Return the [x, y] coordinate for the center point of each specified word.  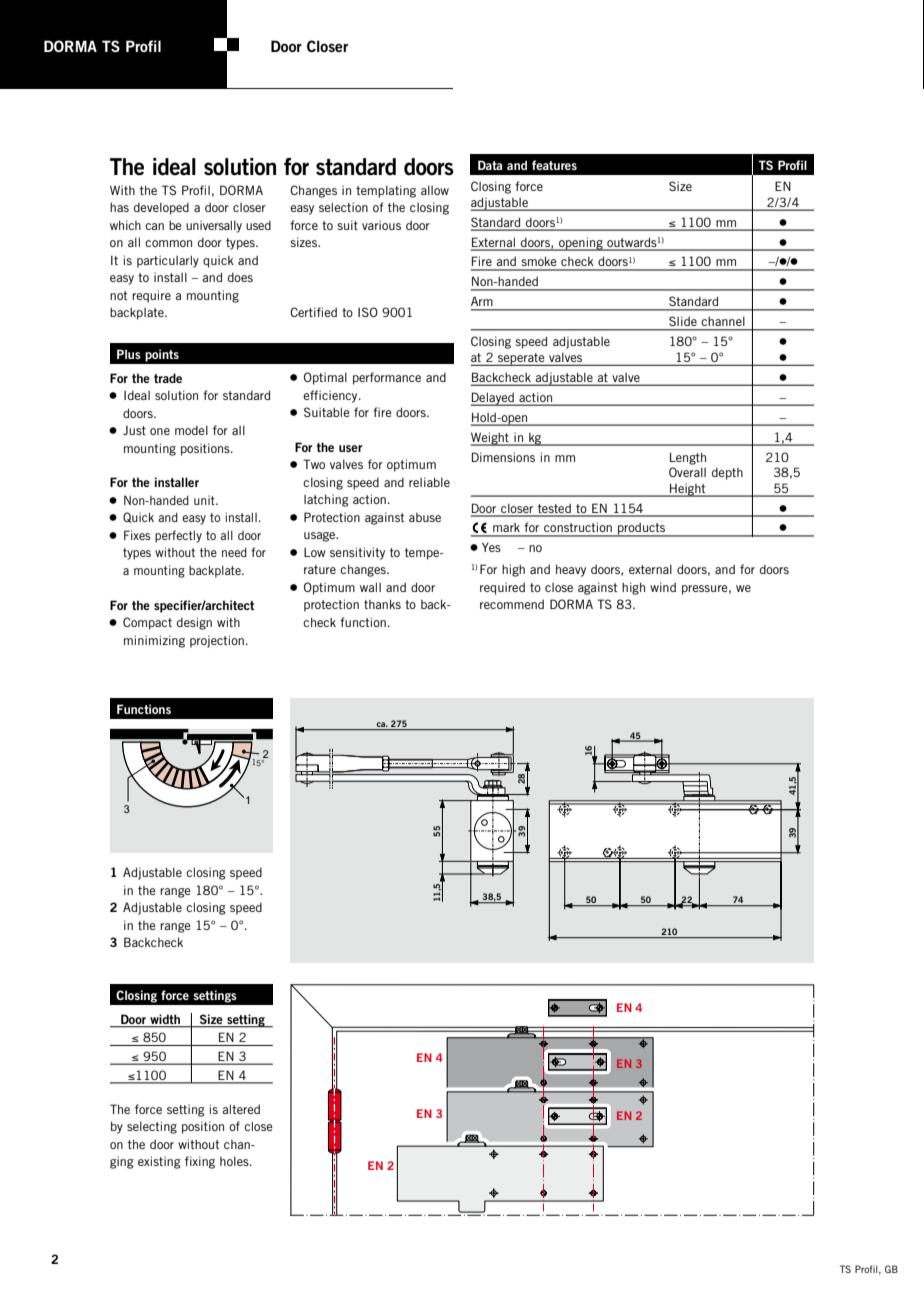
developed [161, 209]
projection [217, 641]
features [554, 165]
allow [435, 190]
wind [663, 587]
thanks [382, 604]
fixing [200, 1162]
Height [688, 490]
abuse [425, 517]
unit [205, 500]
